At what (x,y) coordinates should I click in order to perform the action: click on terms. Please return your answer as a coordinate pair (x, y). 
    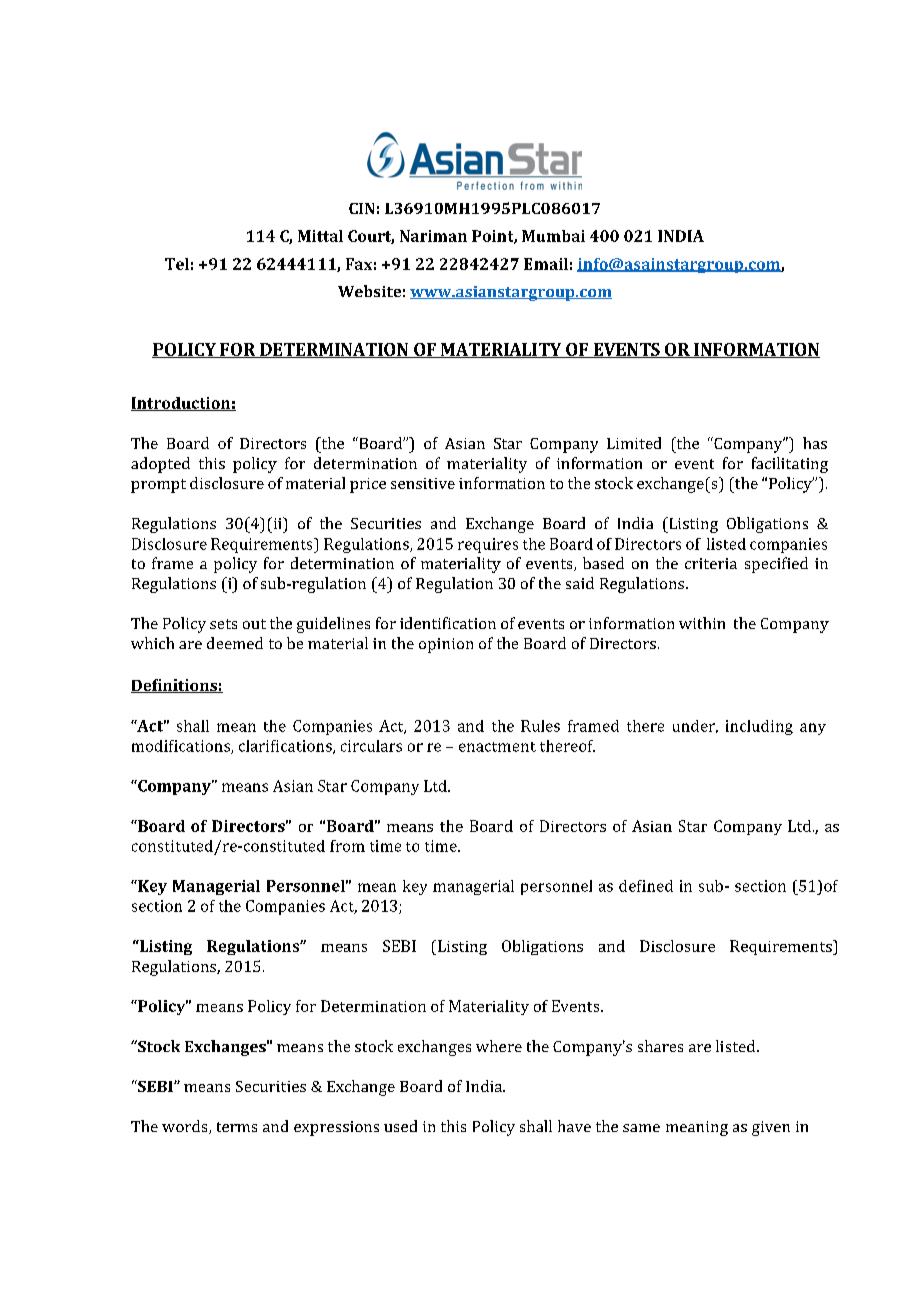
    Looking at the image, I should click on (237, 1127).
